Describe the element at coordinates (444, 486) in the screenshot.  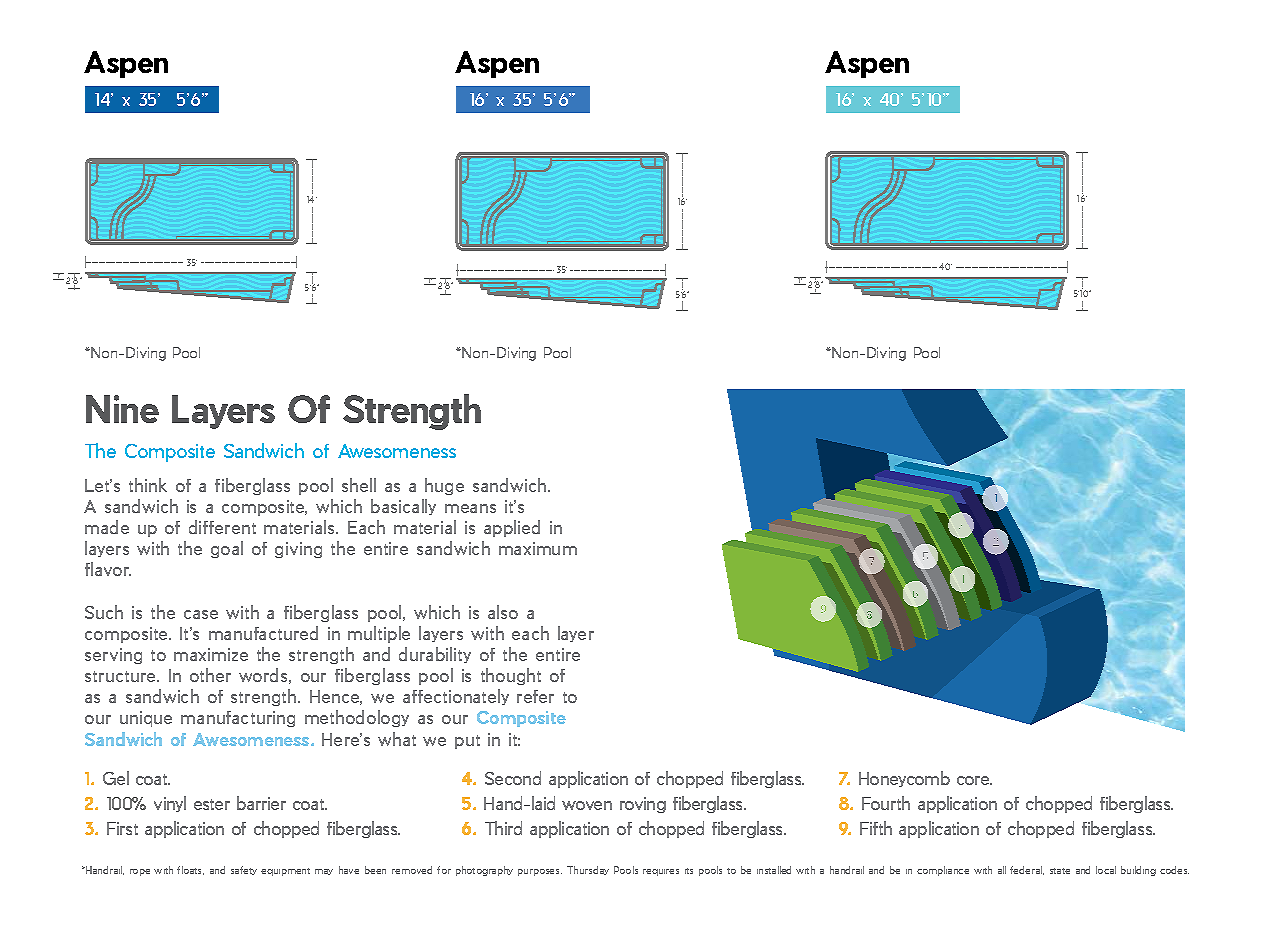
I see `huge` at that location.
